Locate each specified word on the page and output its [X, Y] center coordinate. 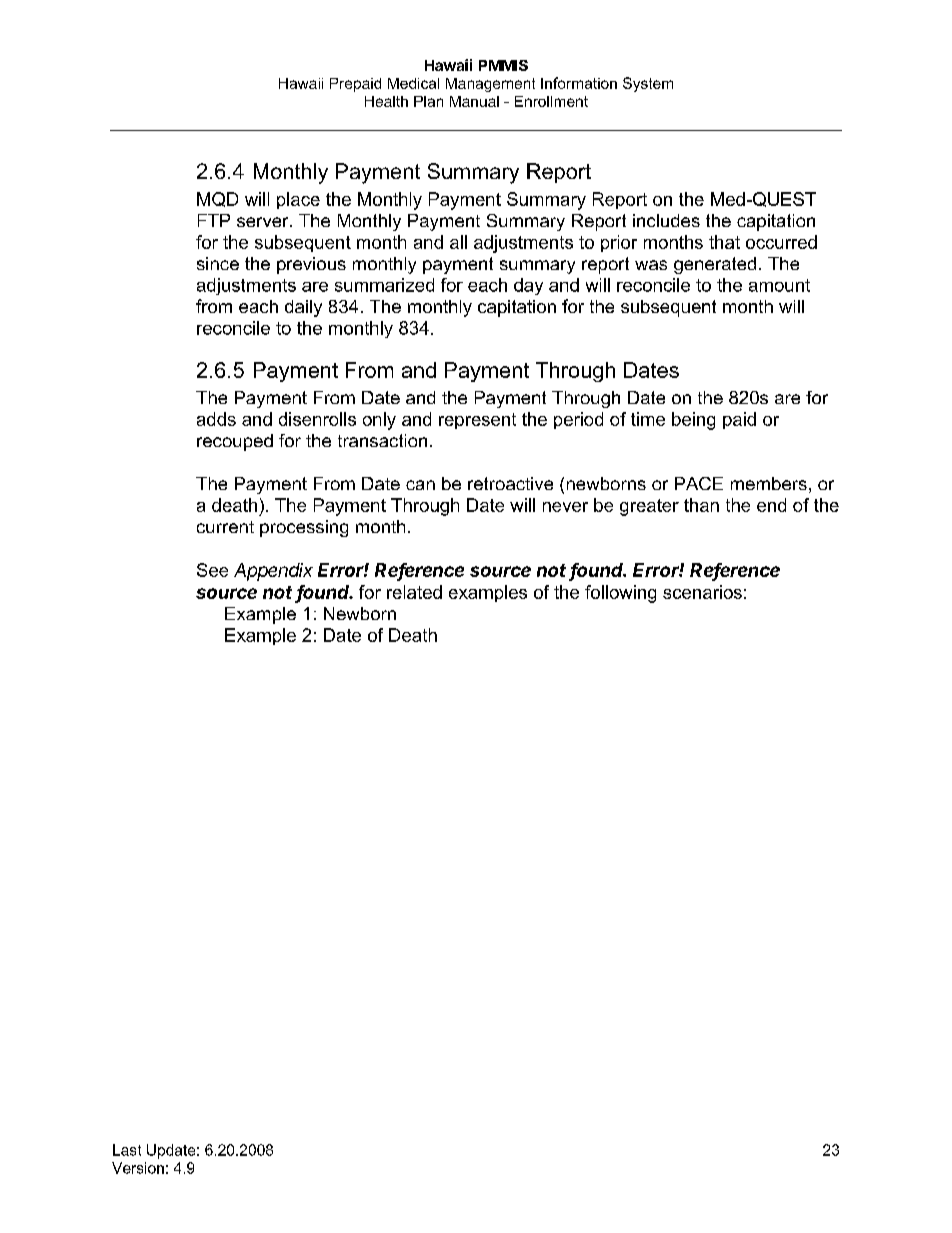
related [414, 592]
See [212, 570]
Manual [474, 101]
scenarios [702, 592]
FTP [214, 220]
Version [138, 1168]
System [648, 84]
